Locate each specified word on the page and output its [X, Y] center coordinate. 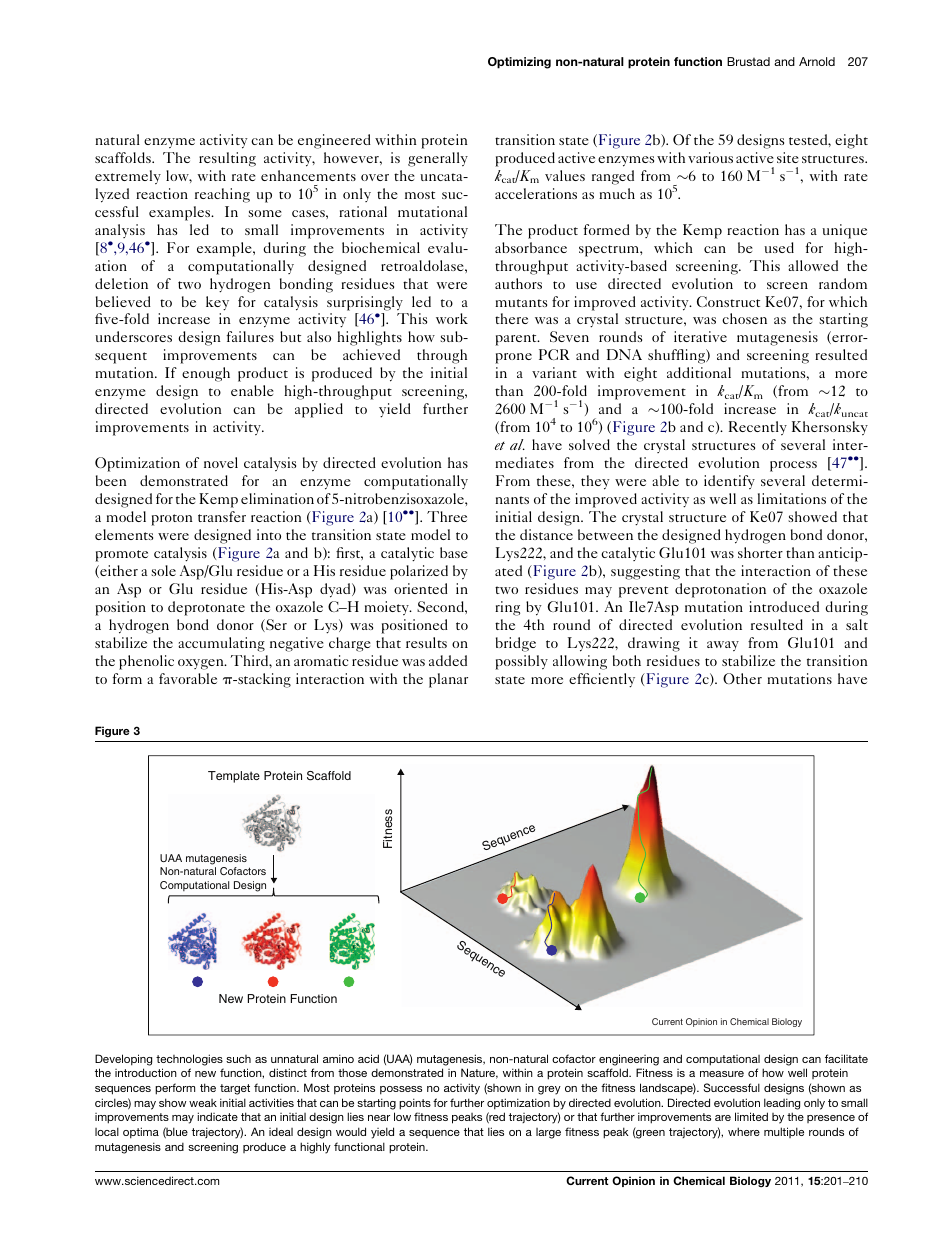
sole [163, 570]
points [415, 1104]
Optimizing [519, 63]
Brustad [748, 61]
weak [203, 1103]
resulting [227, 159]
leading [782, 1104]
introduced [784, 606]
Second [441, 606]
